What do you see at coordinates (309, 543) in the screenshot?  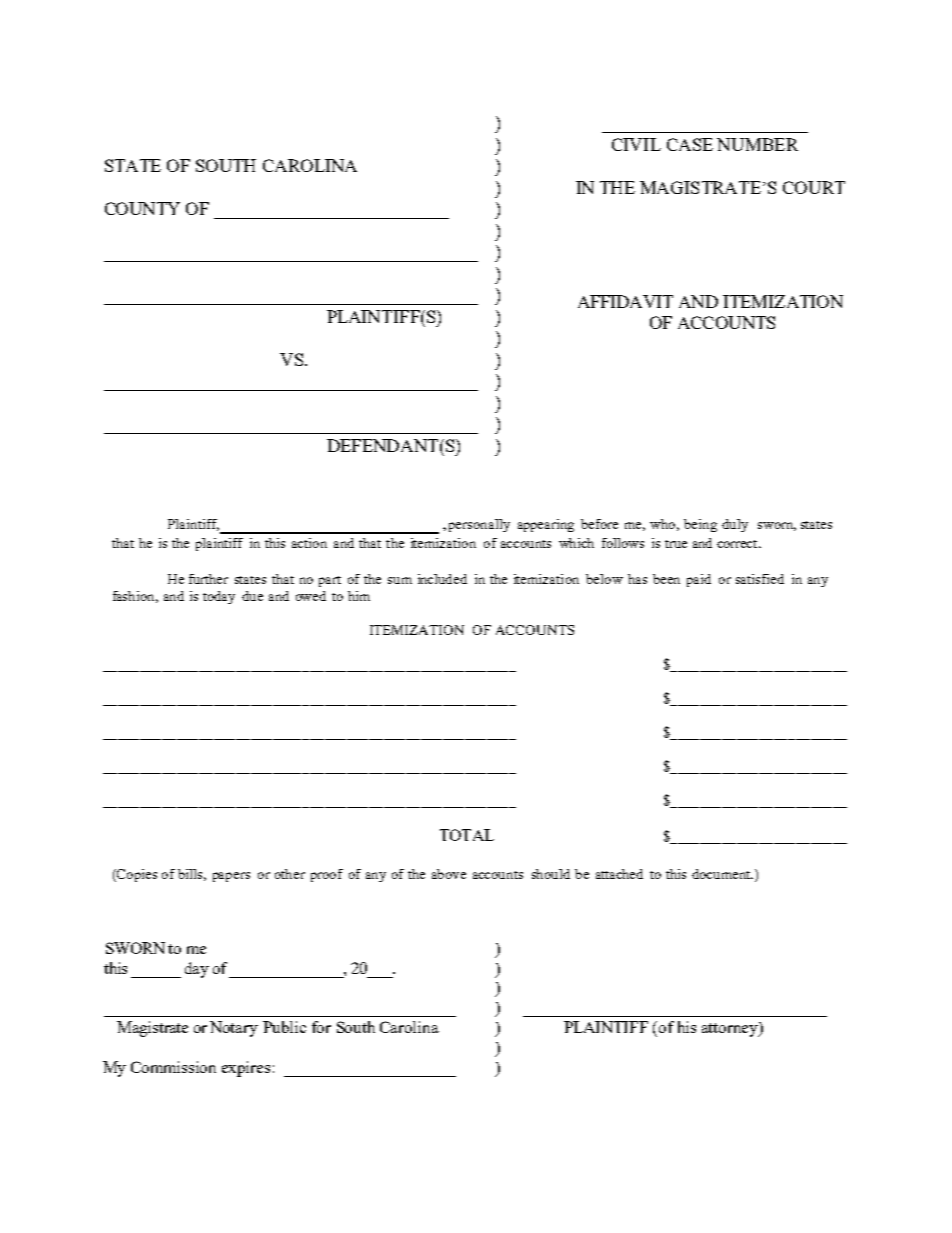 I see `action` at bounding box center [309, 543].
